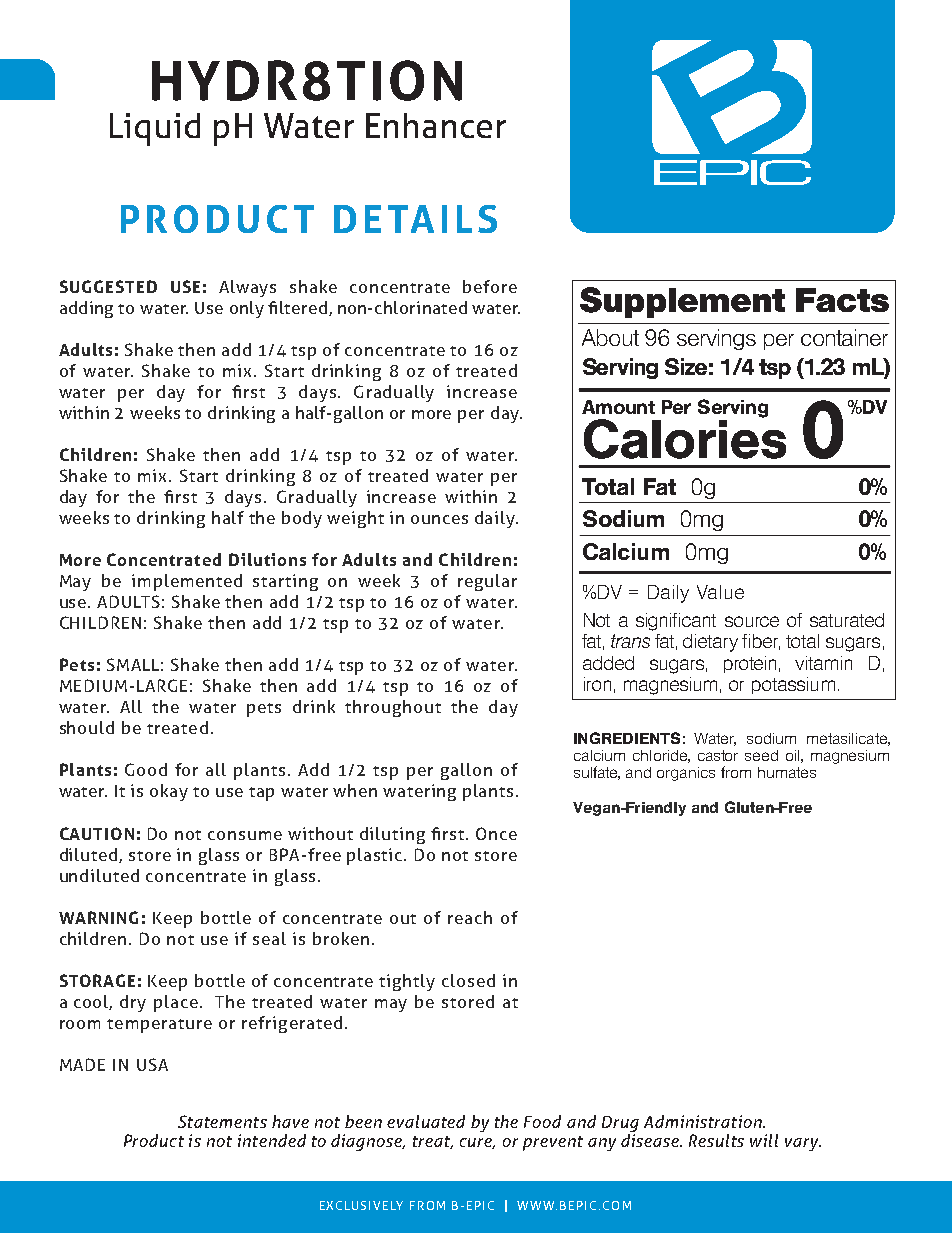 This document has width=952, height=1233. What do you see at coordinates (682, 302) in the document?
I see `Supplement` at bounding box center [682, 302].
